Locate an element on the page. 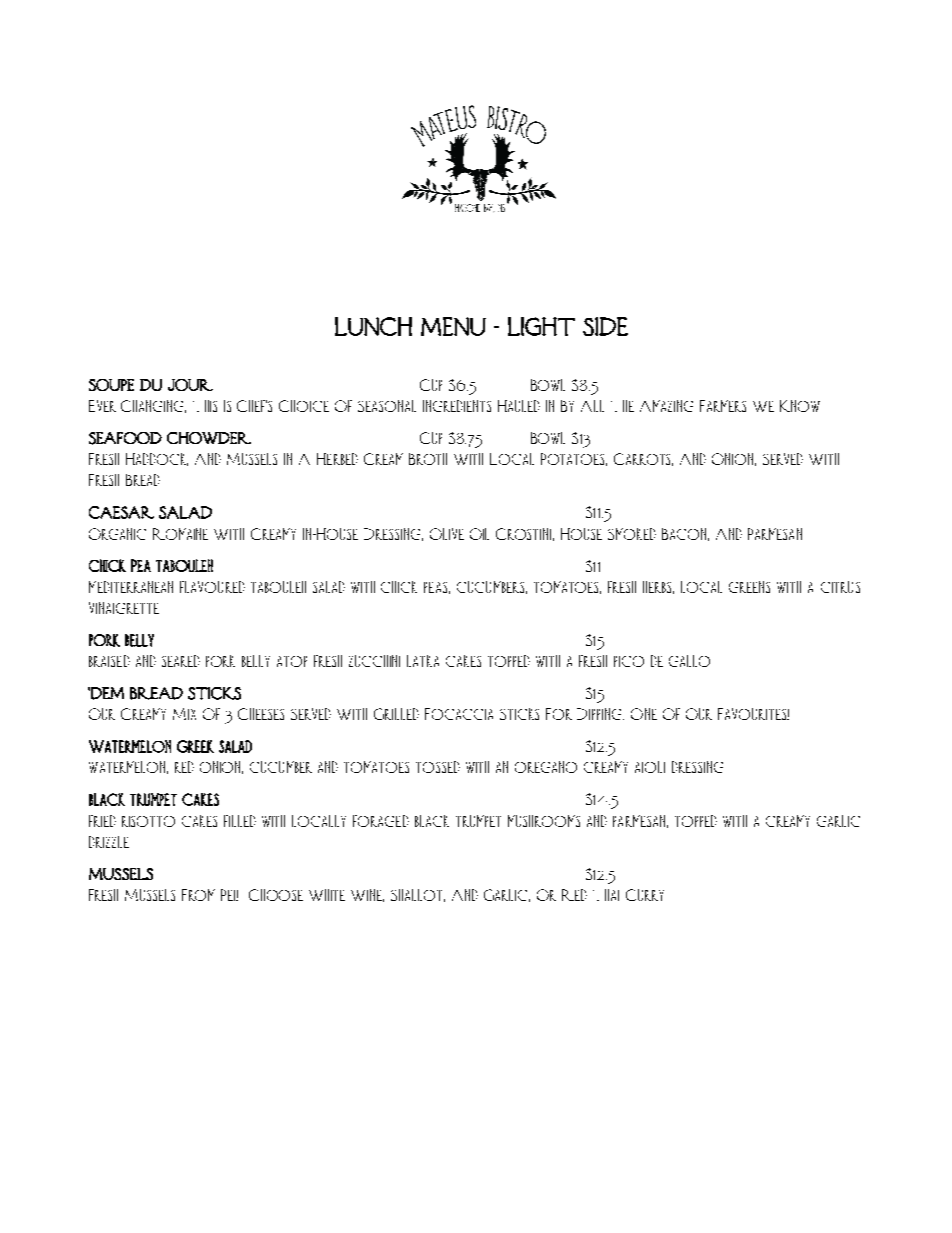 The width and height of the document is (952, 1233). From is located at coordinates (198, 895).
